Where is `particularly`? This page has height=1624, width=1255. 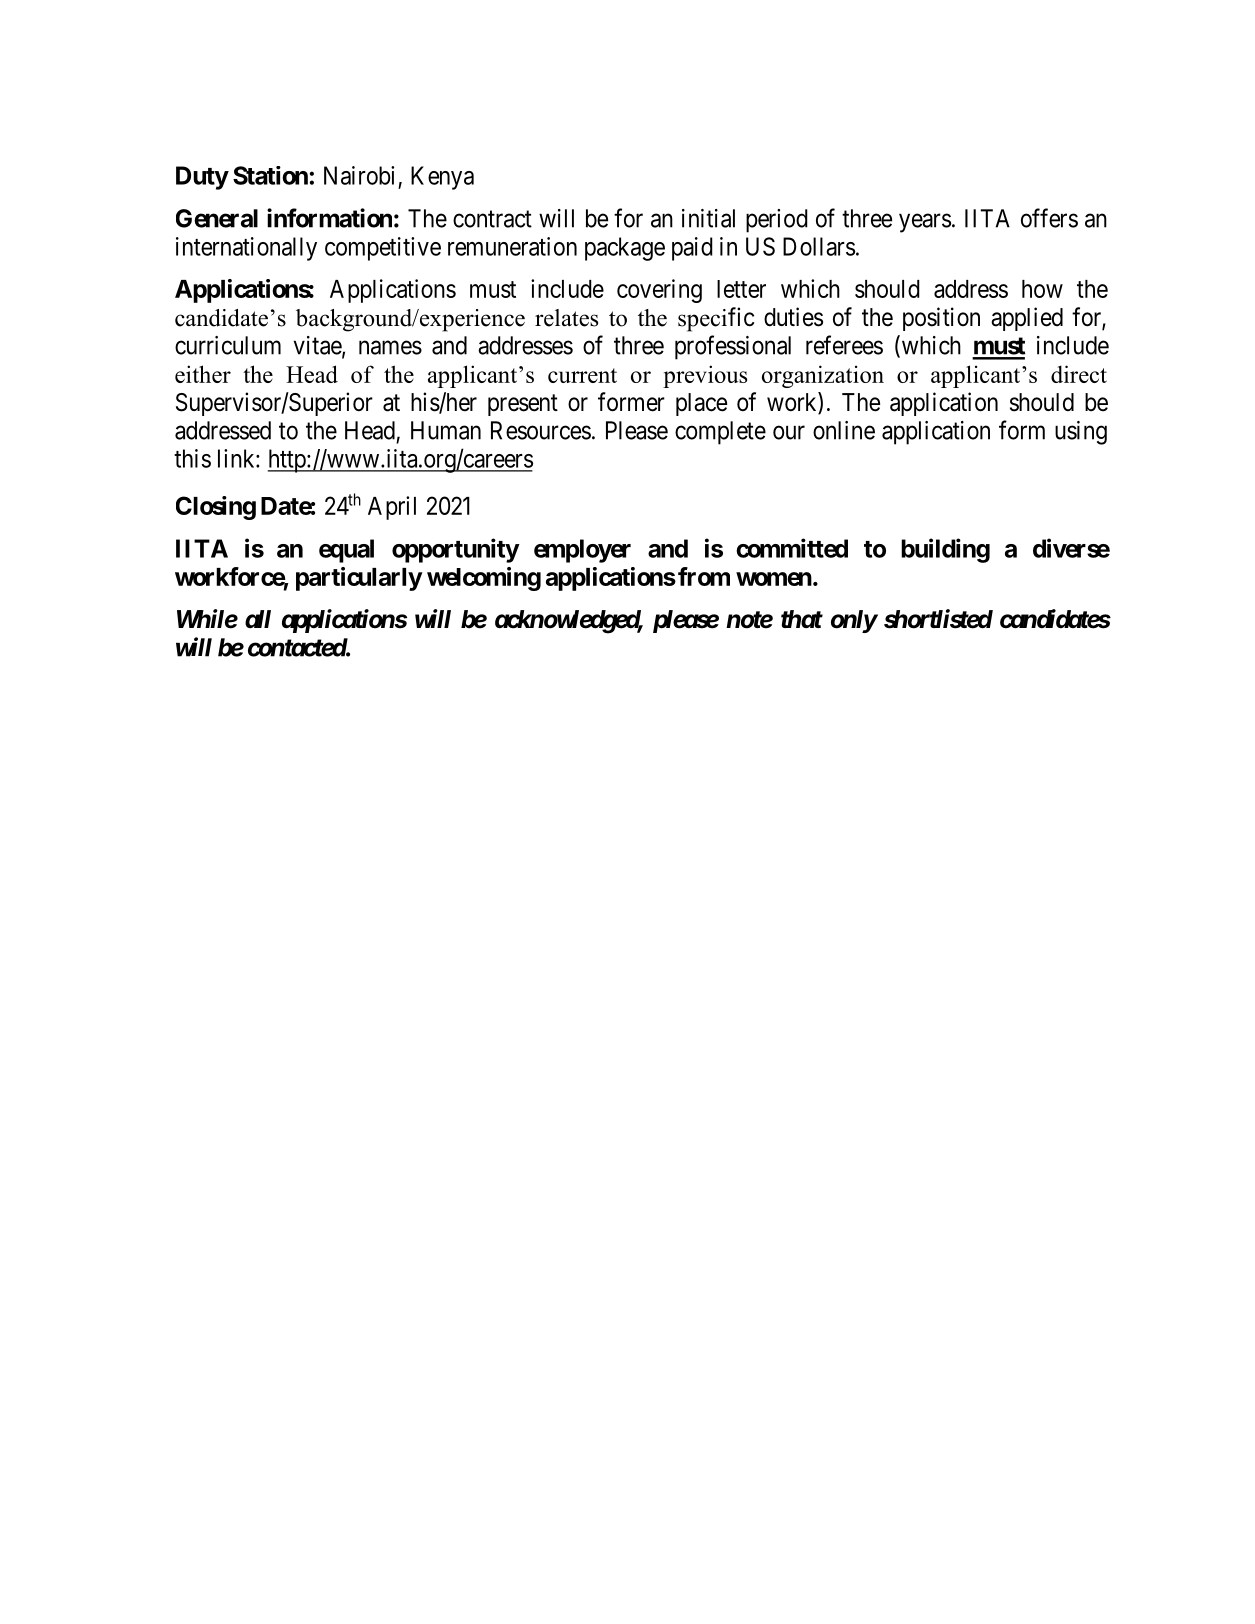 particularly is located at coordinates (359, 579).
